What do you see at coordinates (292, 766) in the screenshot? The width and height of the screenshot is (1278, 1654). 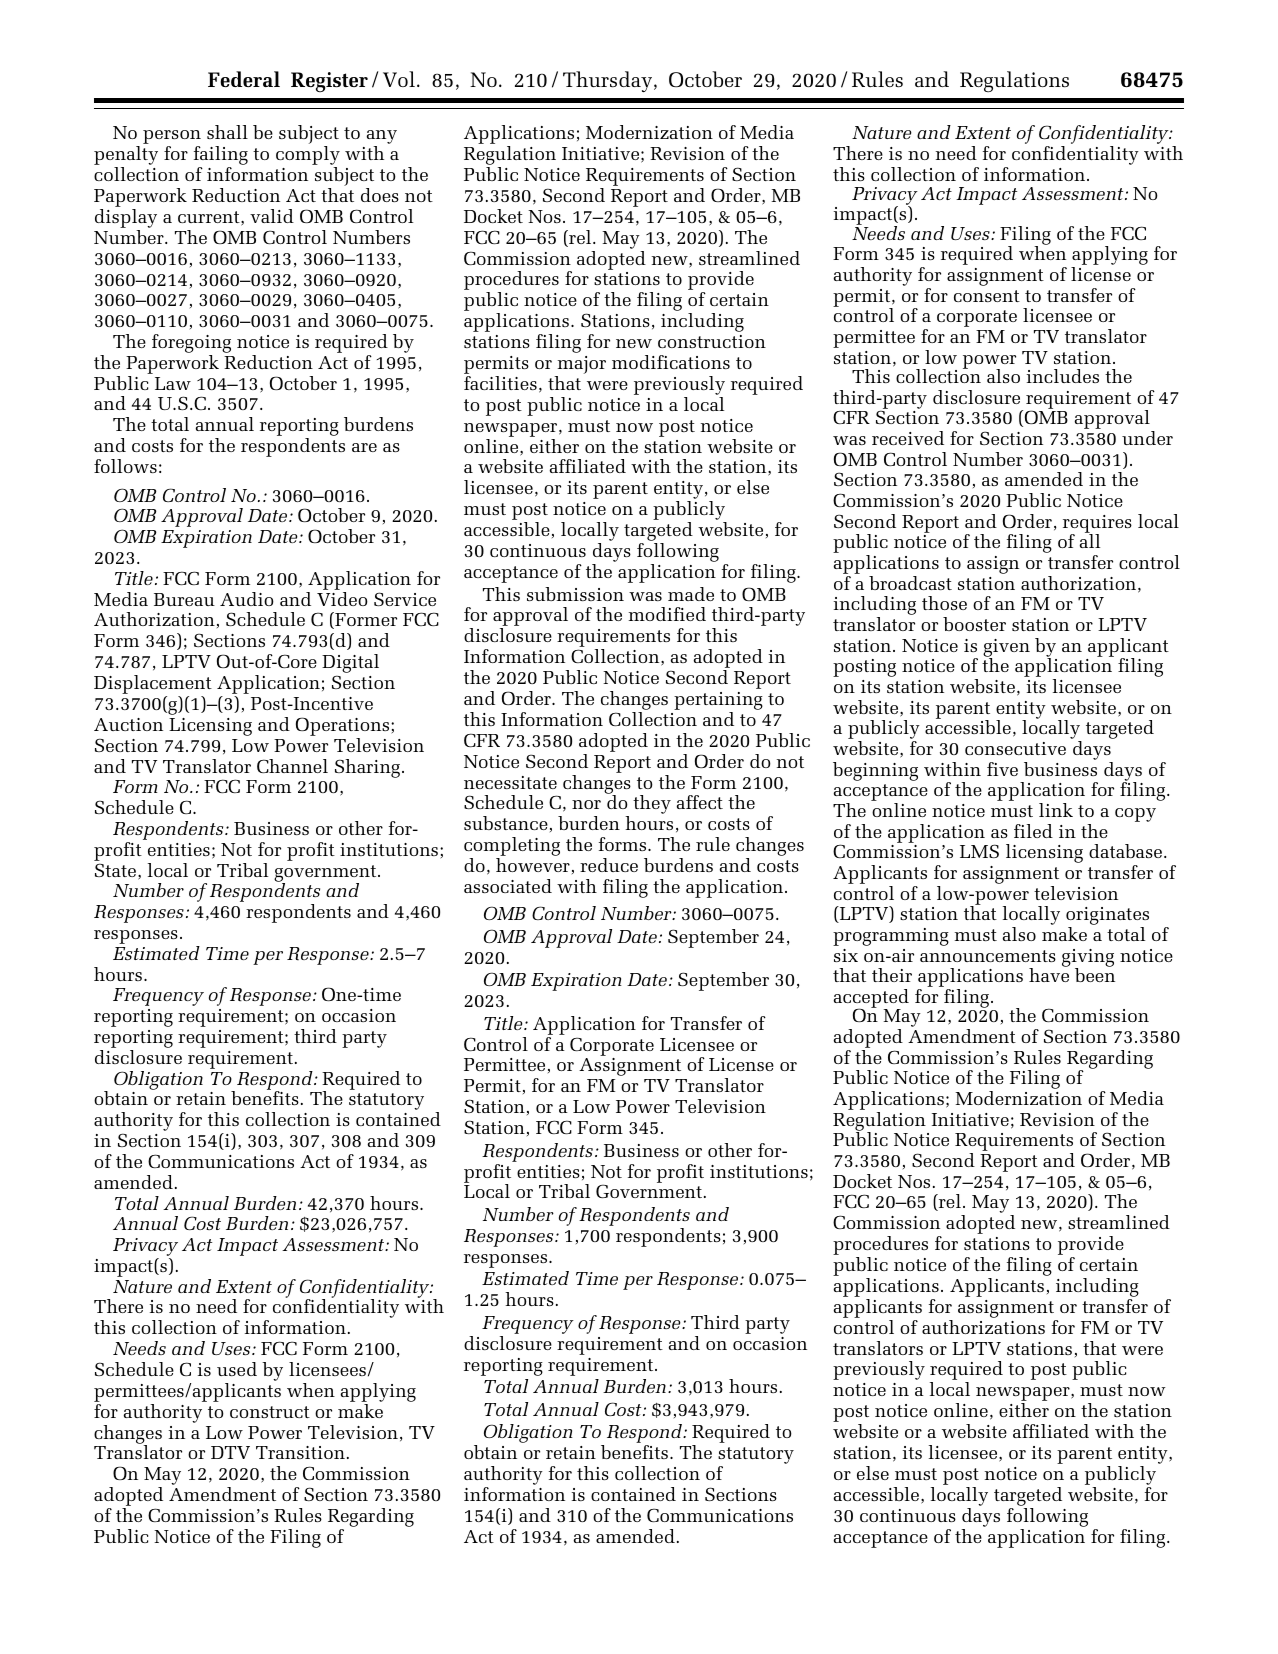 I see `Channel` at bounding box center [292, 766].
